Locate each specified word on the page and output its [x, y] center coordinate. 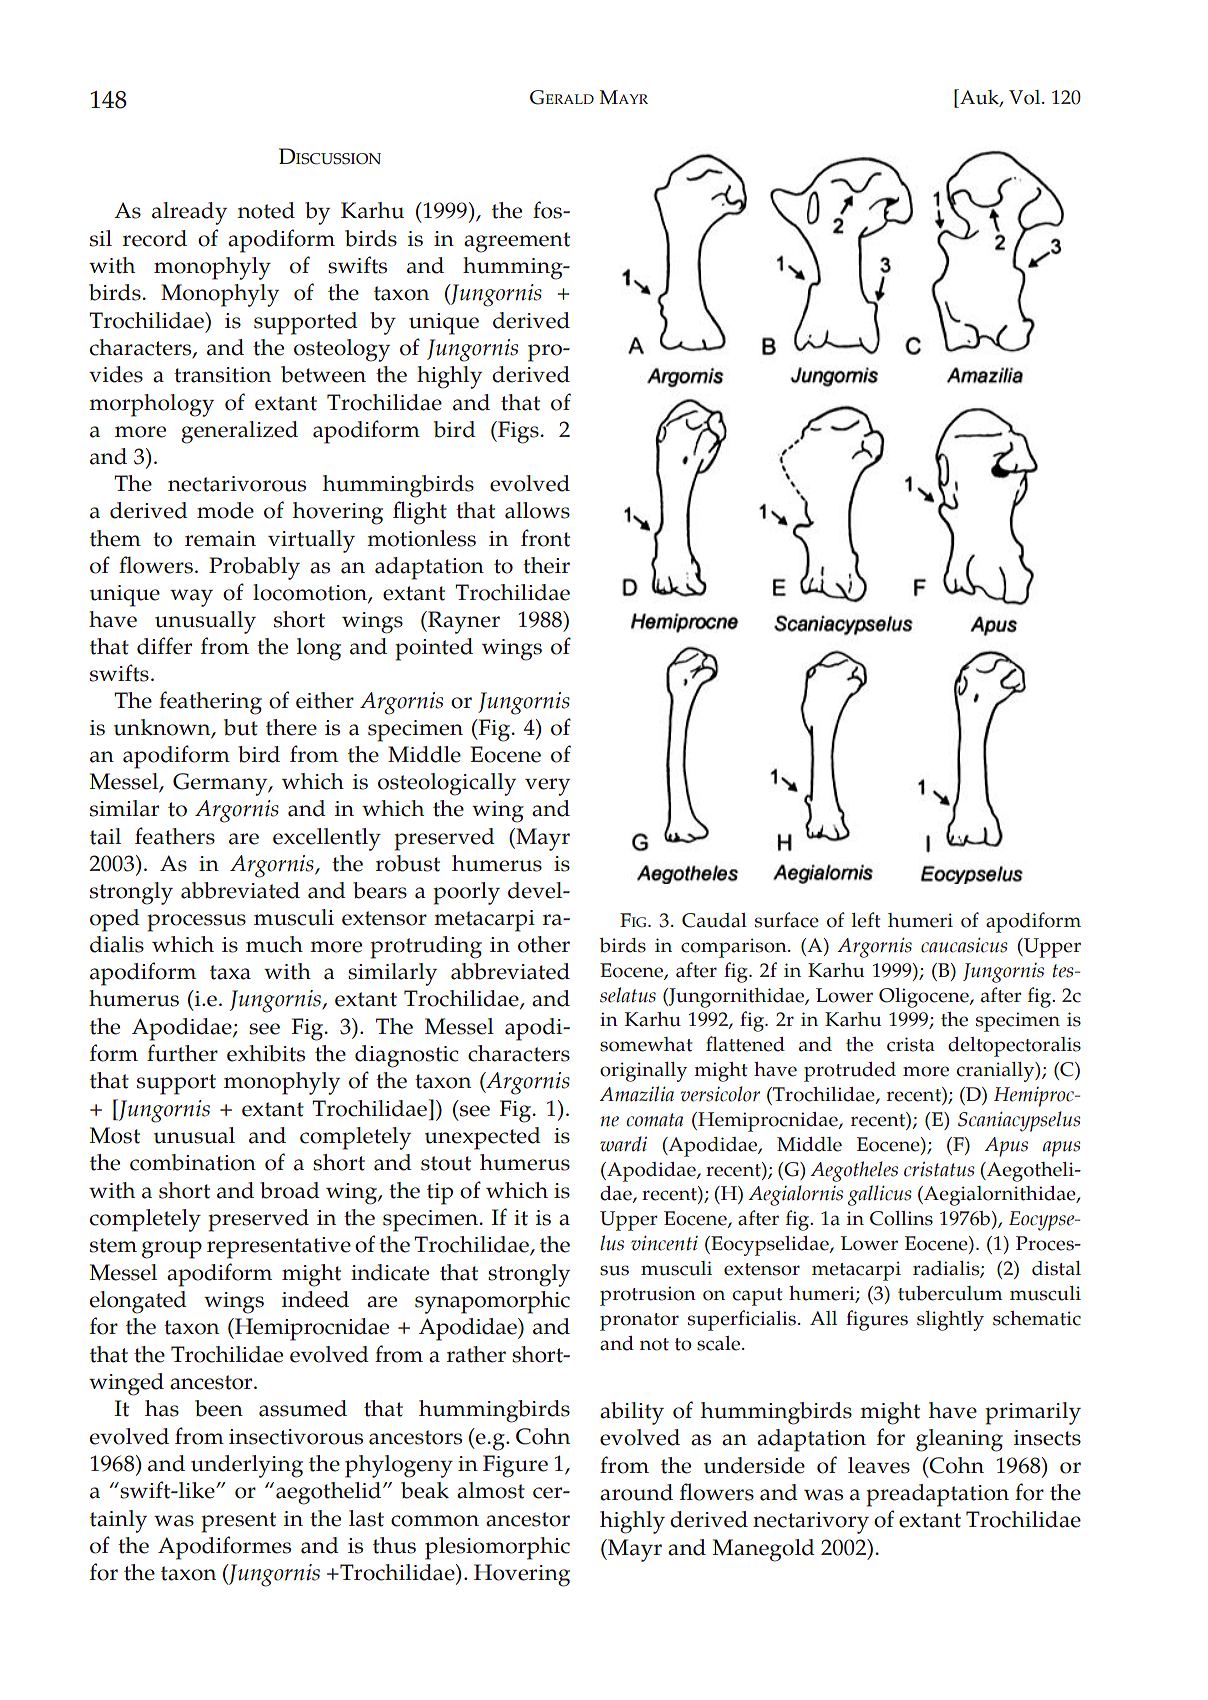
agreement [517, 242]
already [189, 213]
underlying [247, 1466]
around [636, 1492]
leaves [879, 1465]
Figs [517, 432]
